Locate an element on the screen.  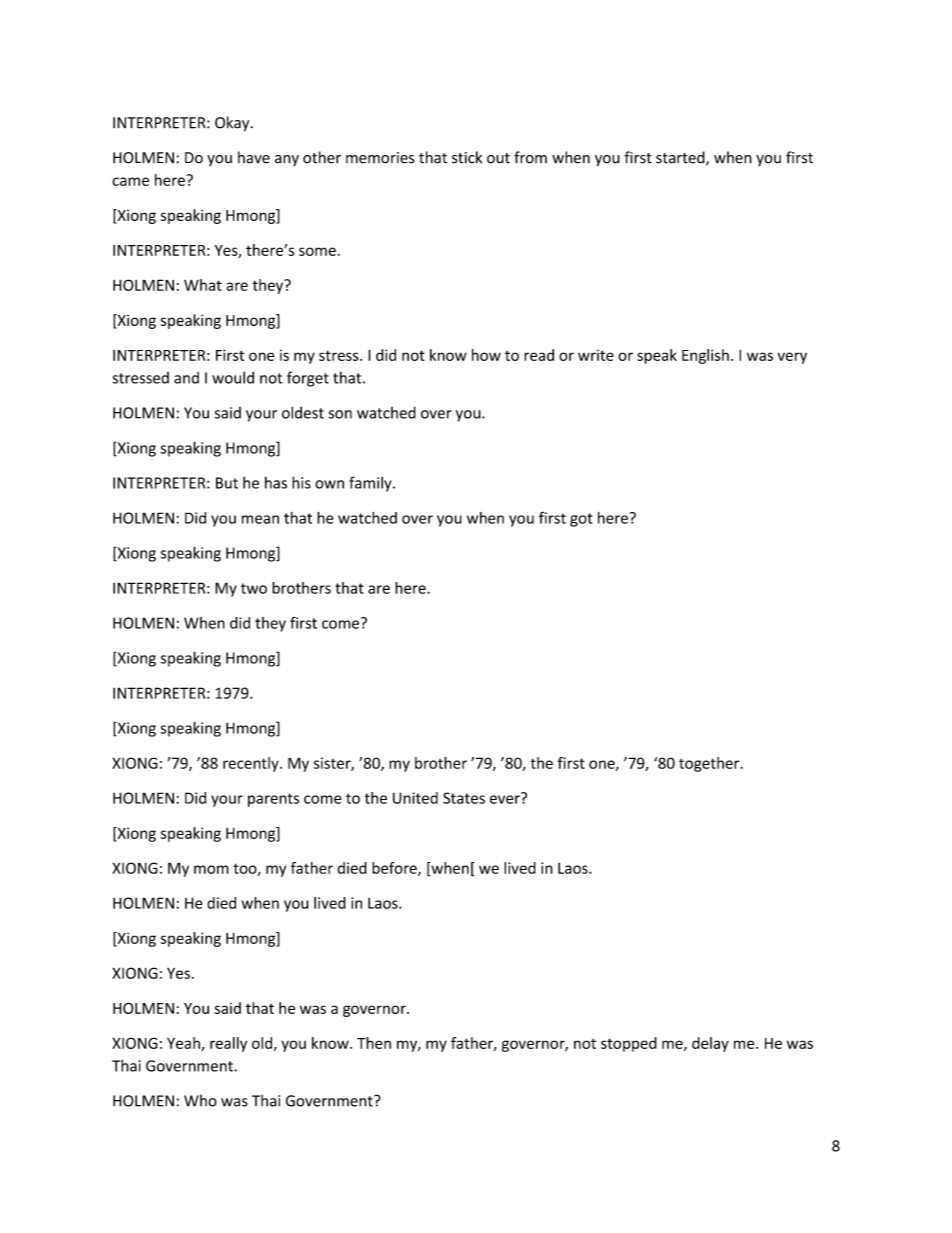
together is located at coordinates (710, 764).
